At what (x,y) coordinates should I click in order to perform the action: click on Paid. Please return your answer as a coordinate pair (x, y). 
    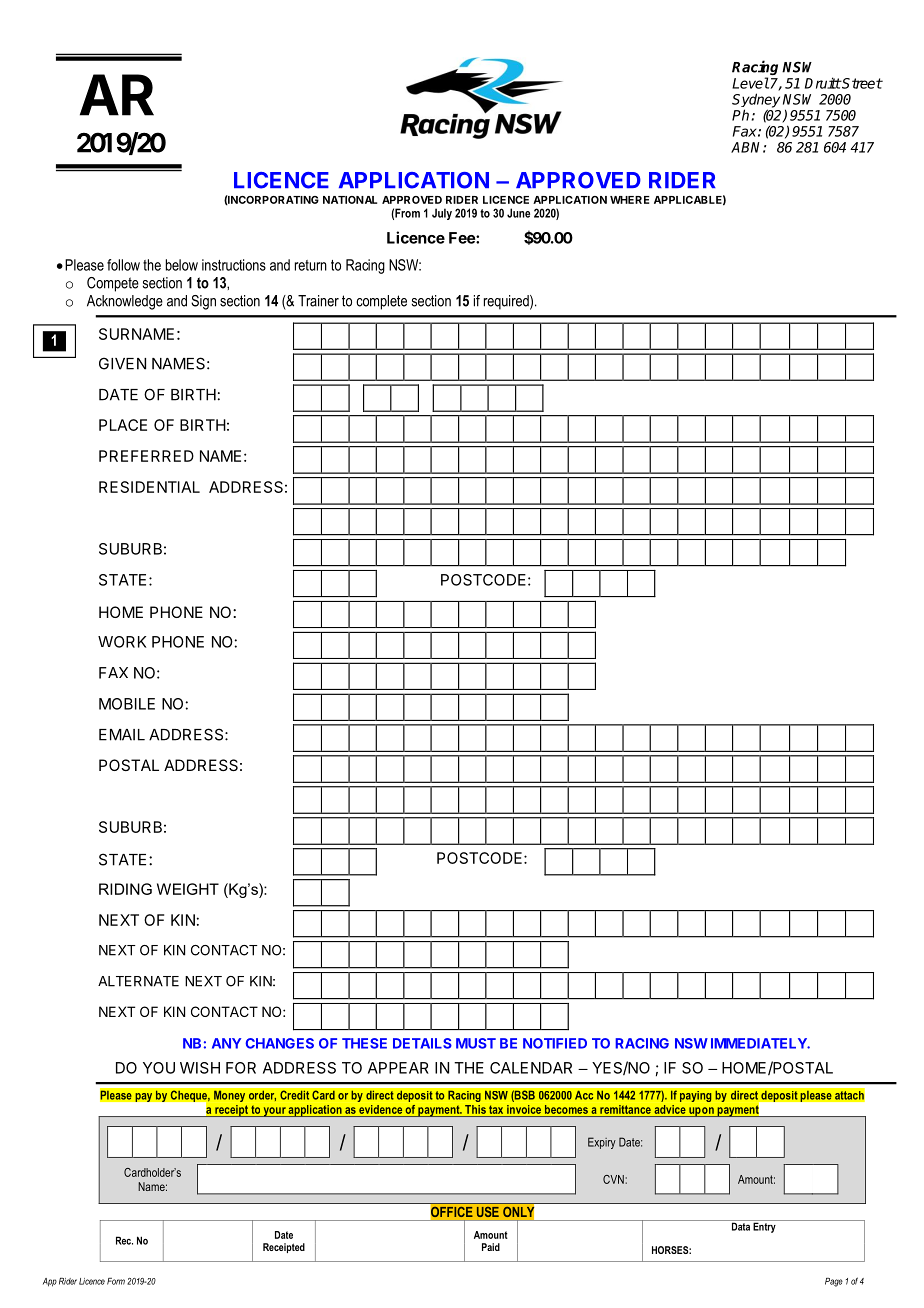
    Looking at the image, I should click on (491, 1247).
